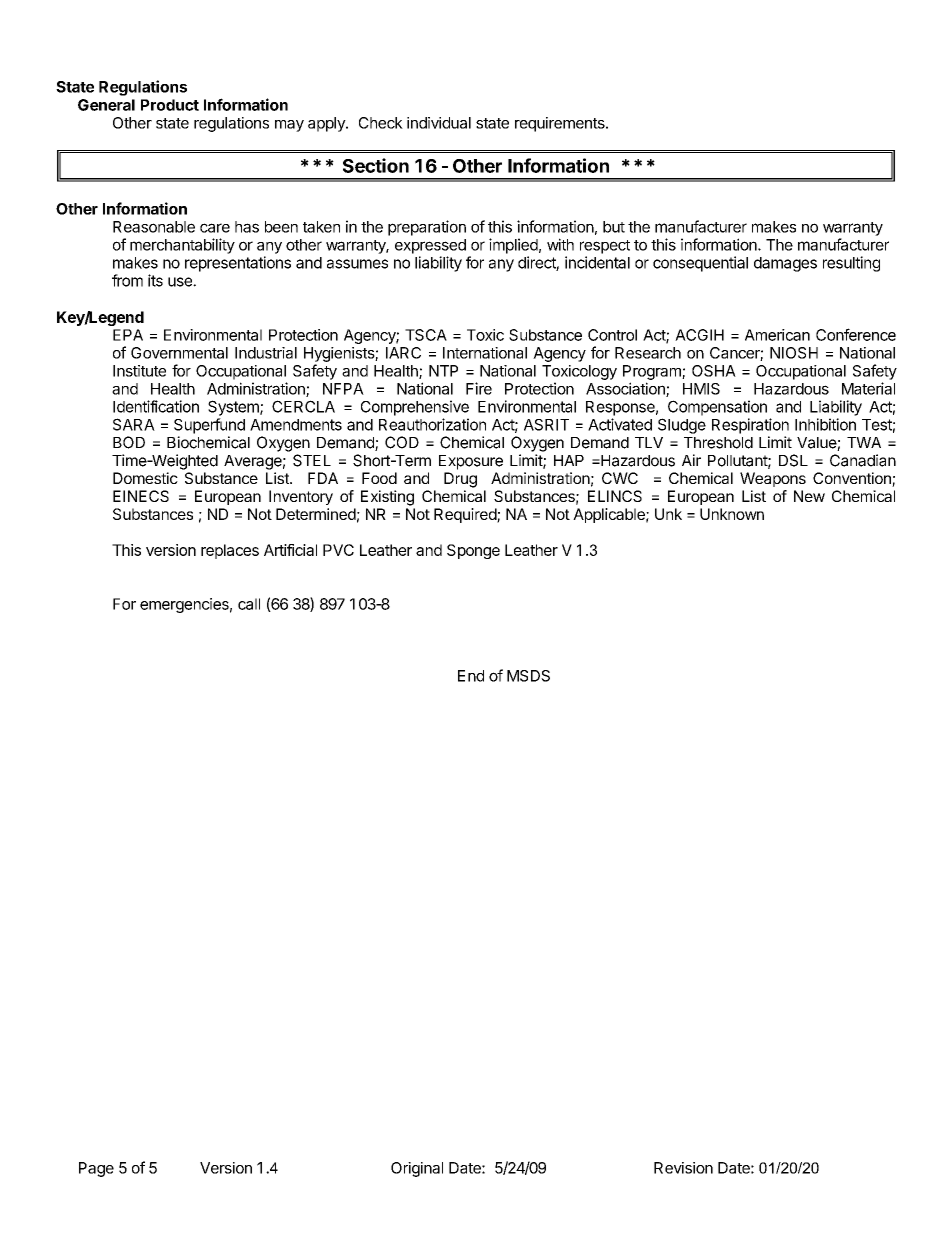  What do you see at coordinates (785, 264) in the screenshot?
I see `damages` at bounding box center [785, 264].
